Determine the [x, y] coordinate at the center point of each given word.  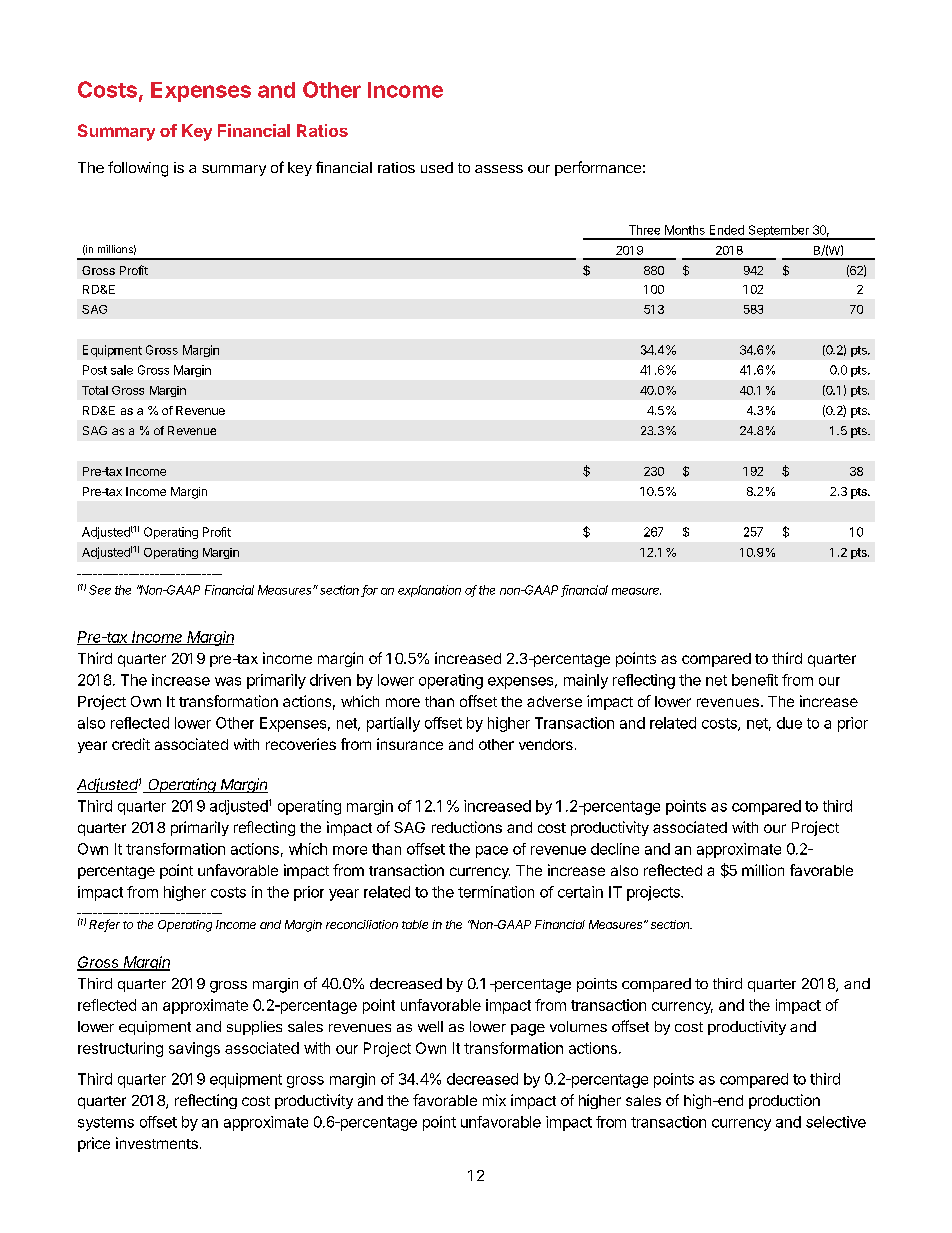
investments [157, 1143]
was [228, 681]
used [437, 167]
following [138, 169]
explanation [429, 591]
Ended [727, 230]
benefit [755, 680]
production [784, 1101]
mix [494, 1100]
